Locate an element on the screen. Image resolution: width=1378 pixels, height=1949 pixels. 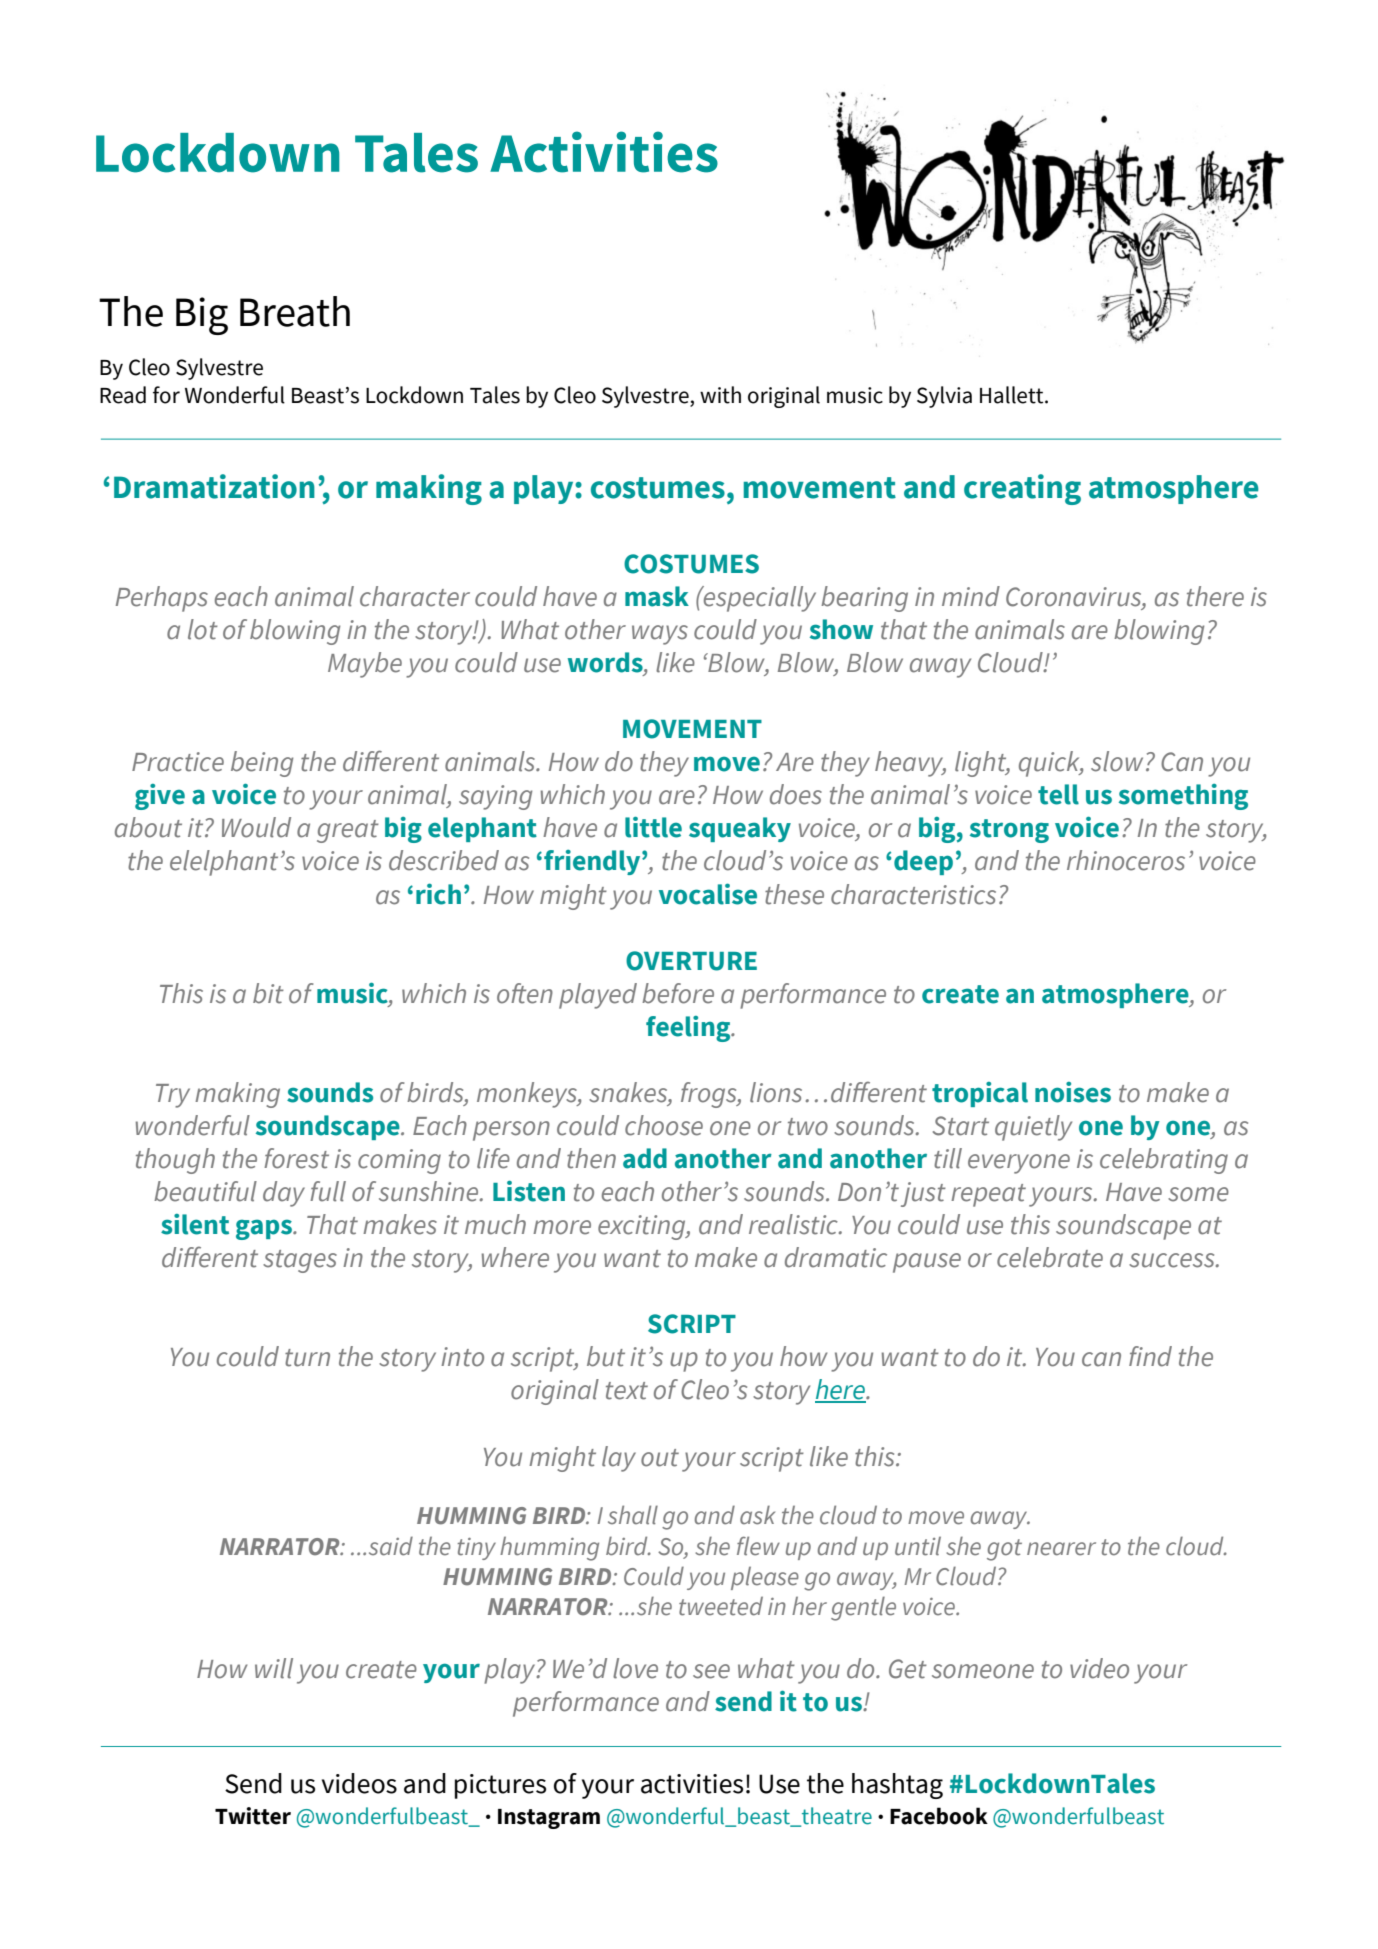
said is located at coordinates (391, 1546).
